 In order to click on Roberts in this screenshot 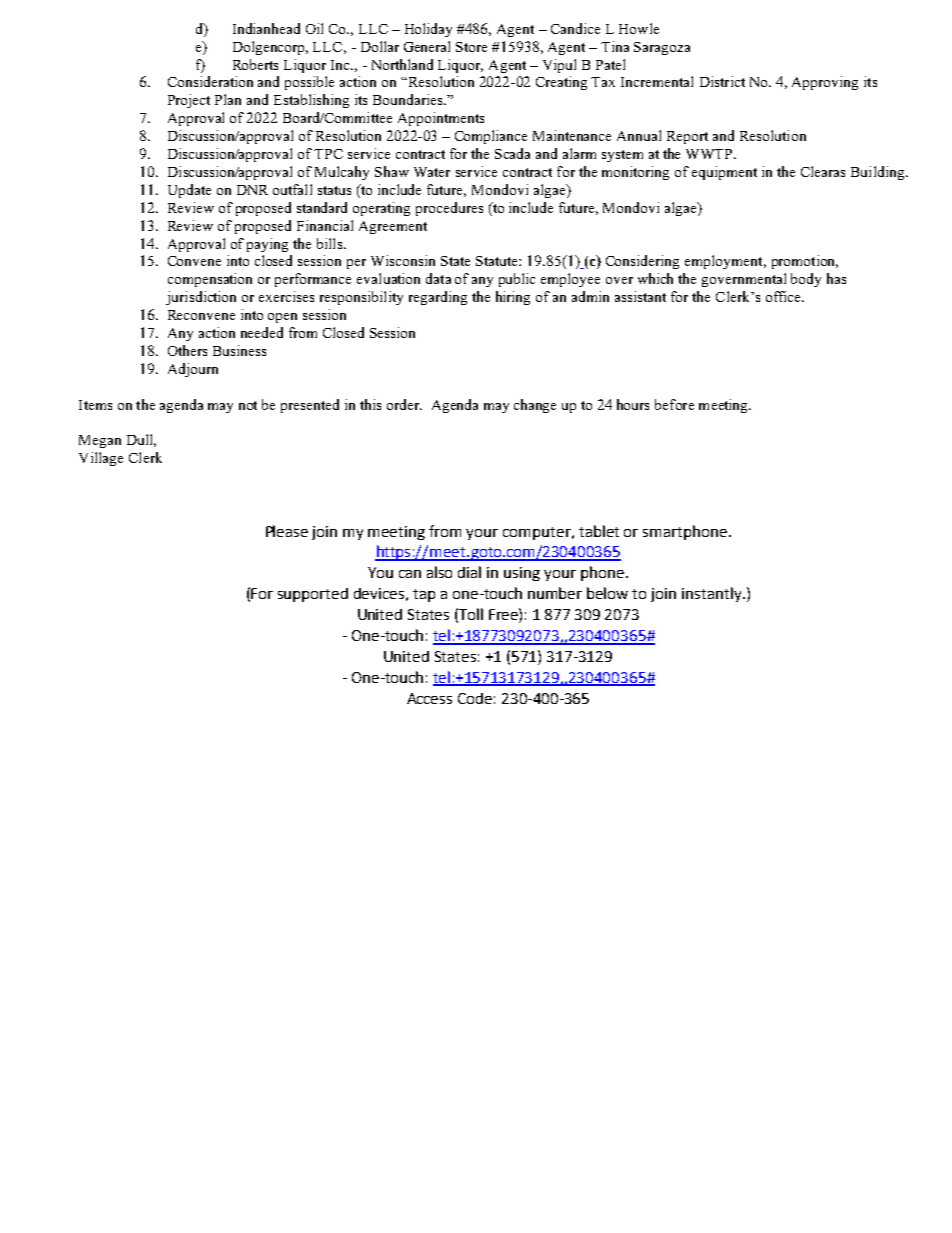, I will do `click(255, 64)`.
